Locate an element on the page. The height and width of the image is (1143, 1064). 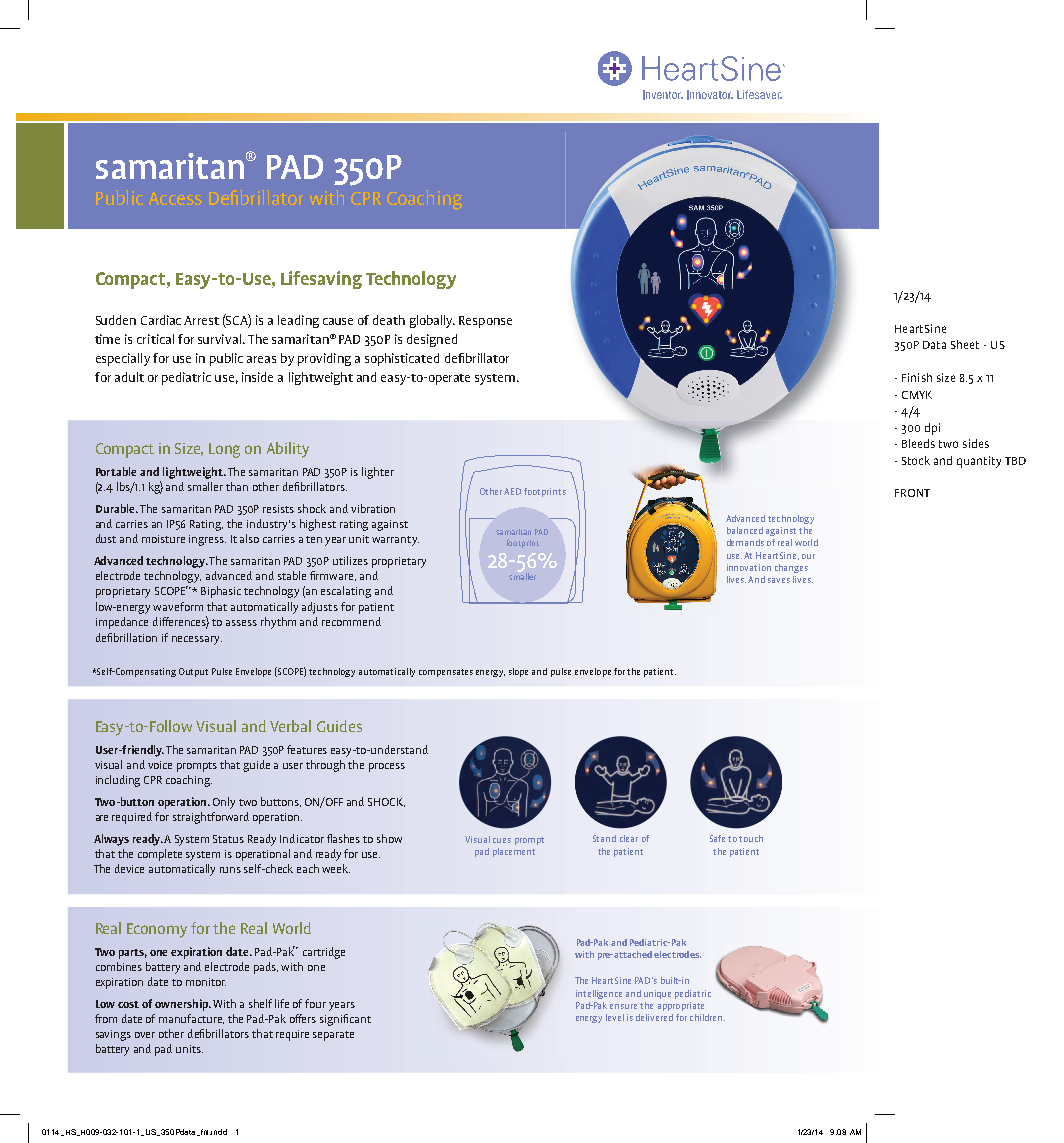
Sheet is located at coordinates (965, 344).
